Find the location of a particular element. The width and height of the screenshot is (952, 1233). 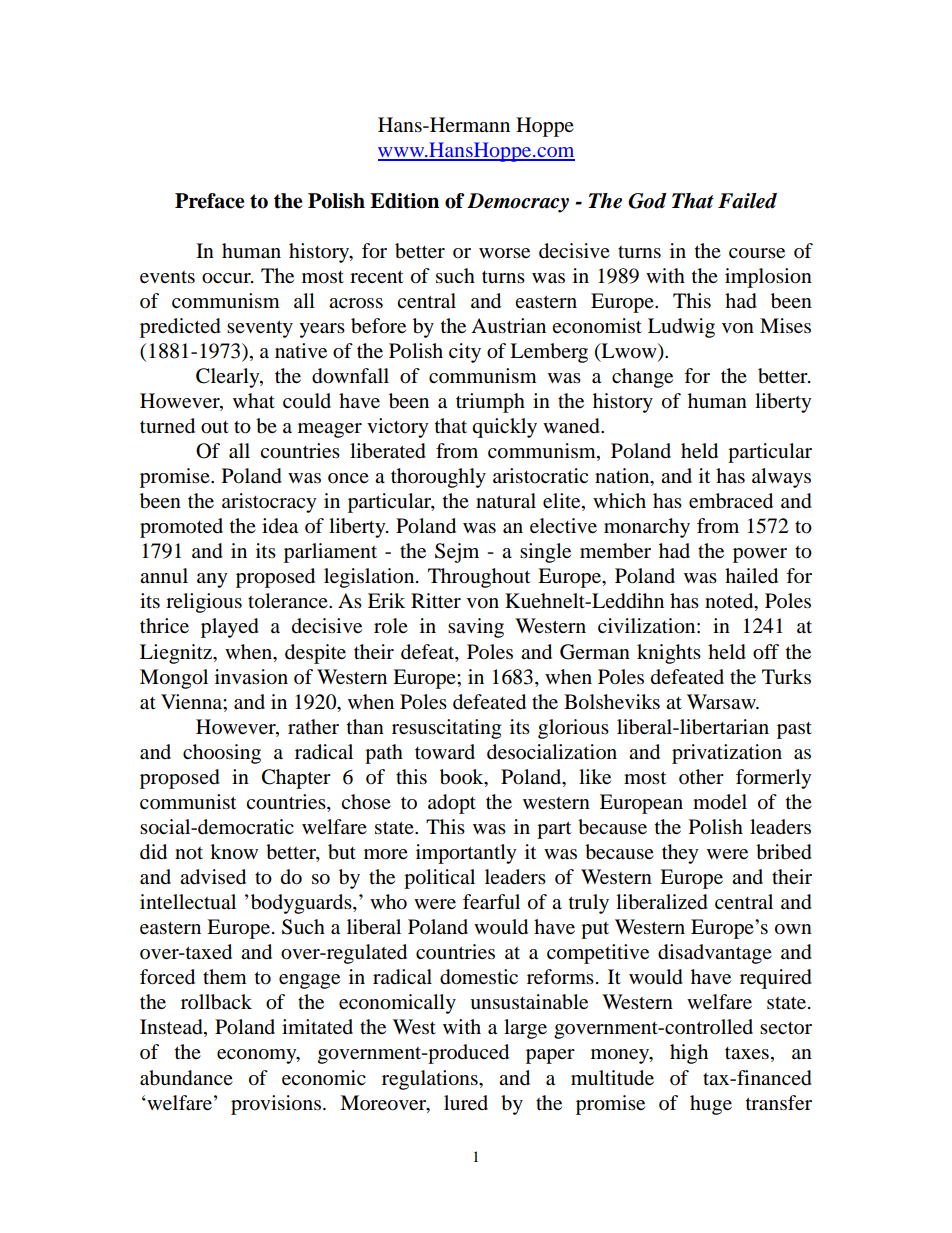

quickly is located at coordinates (504, 428).
